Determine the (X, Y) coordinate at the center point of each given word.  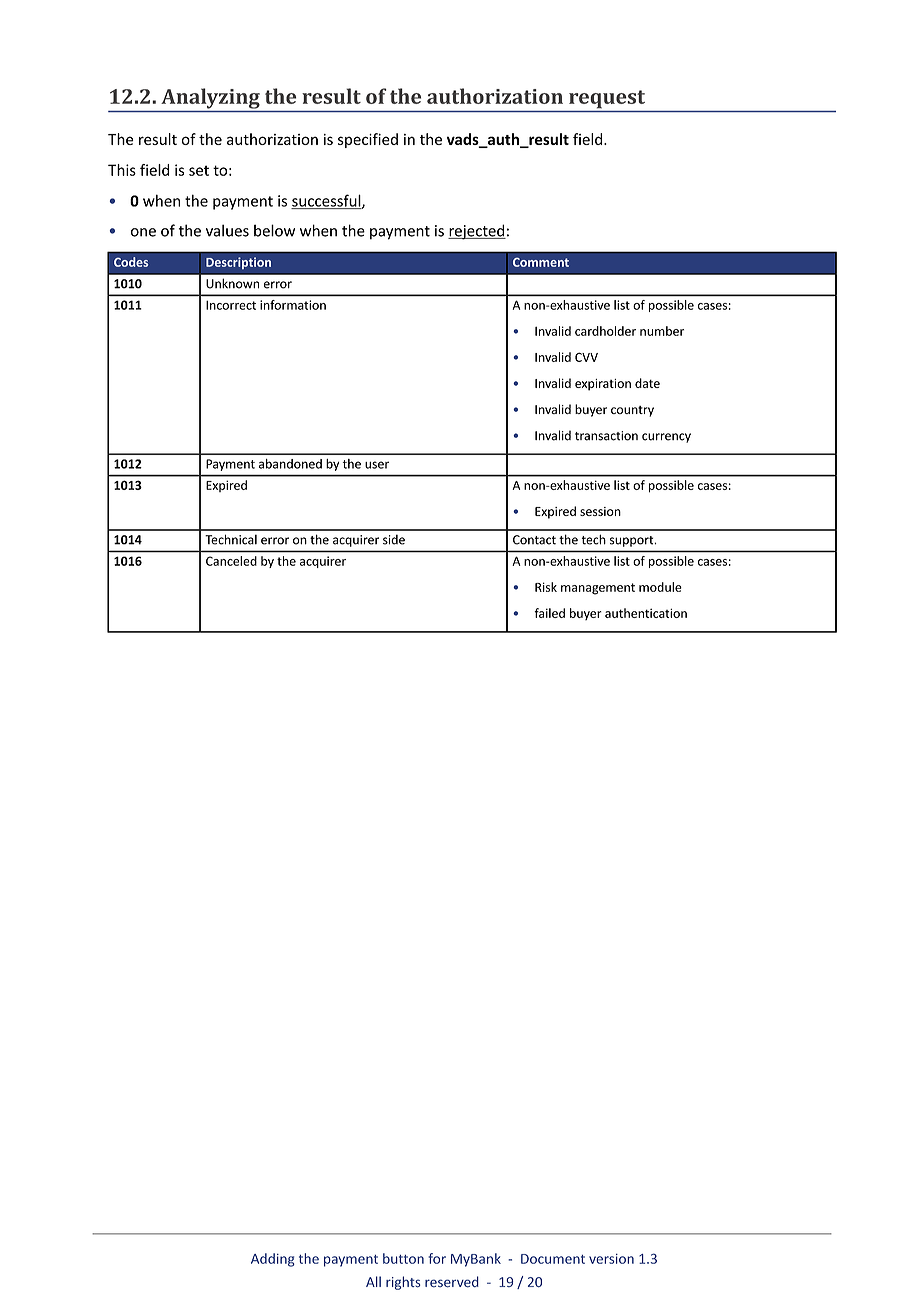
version (611, 1259)
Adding (273, 1260)
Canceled (231, 561)
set (199, 170)
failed (549, 613)
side (394, 539)
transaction (606, 436)
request (607, 99)
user (377, 465)
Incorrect (231, 305)
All (373, 1281)
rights (403, 1283)
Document (553, 1259)
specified (368, 140)
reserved (452, 1282)
